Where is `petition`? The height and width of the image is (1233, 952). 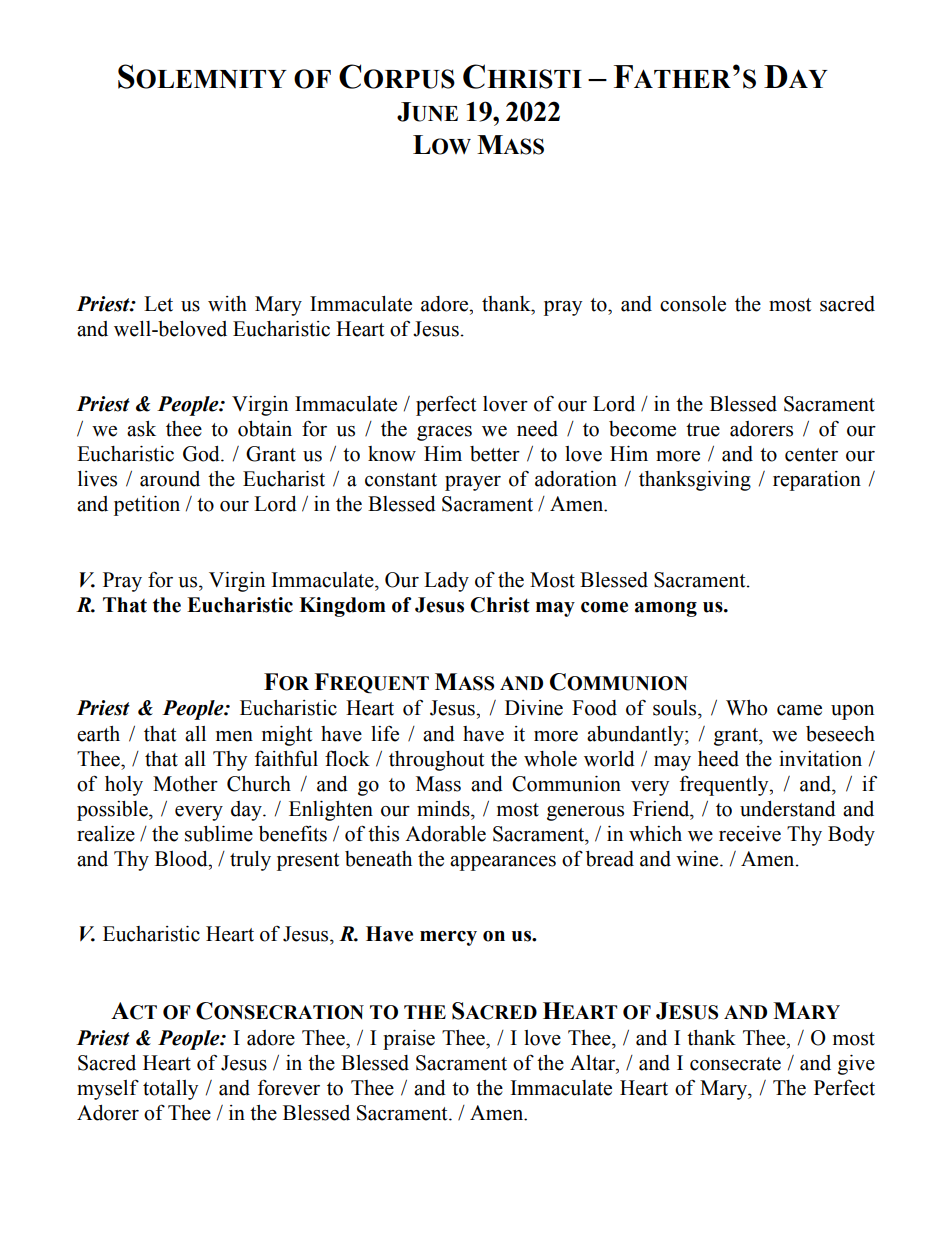 petition is located at coordinates (147, 506).
